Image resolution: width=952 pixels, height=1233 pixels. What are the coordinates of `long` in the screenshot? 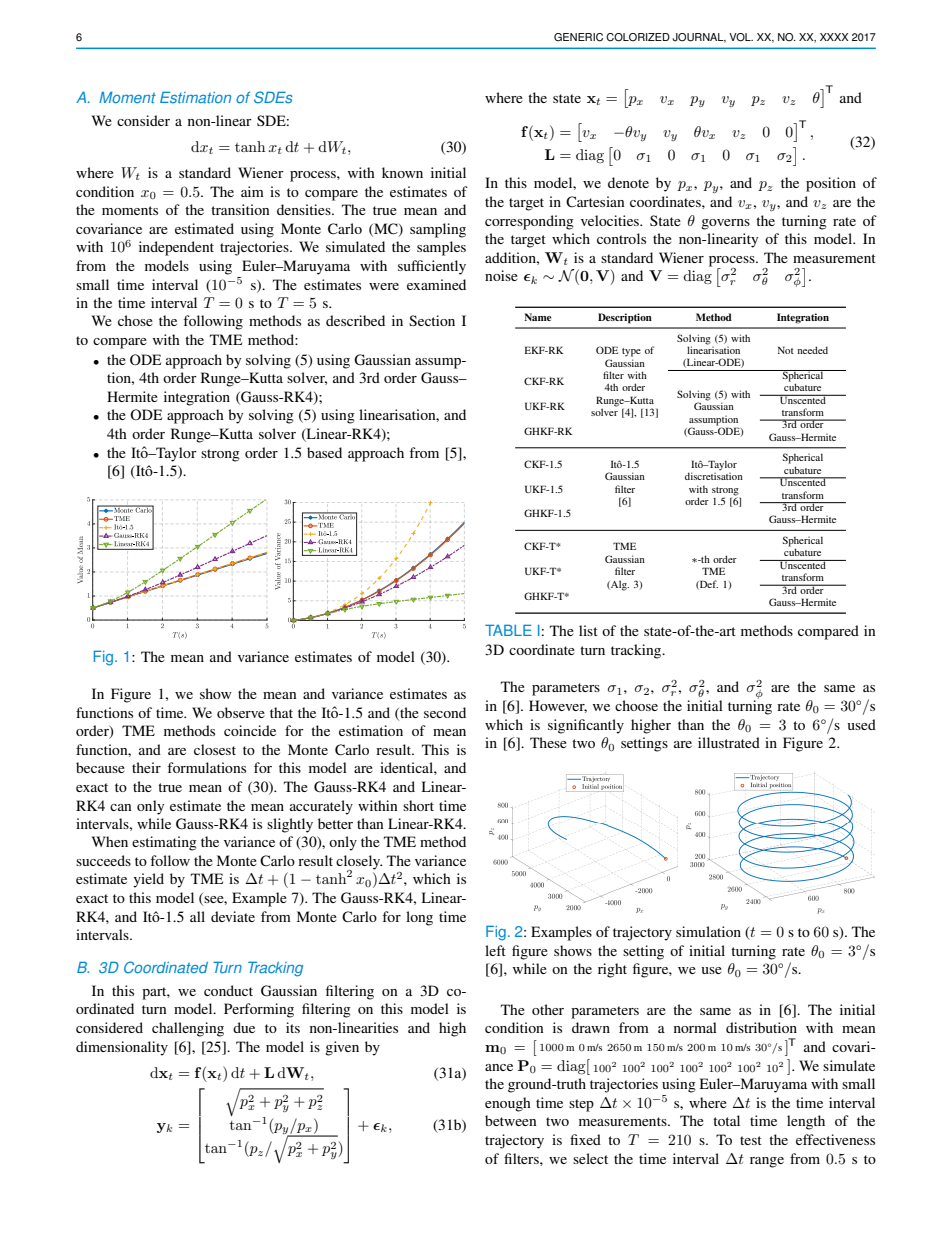 It's located at (419, 918).
